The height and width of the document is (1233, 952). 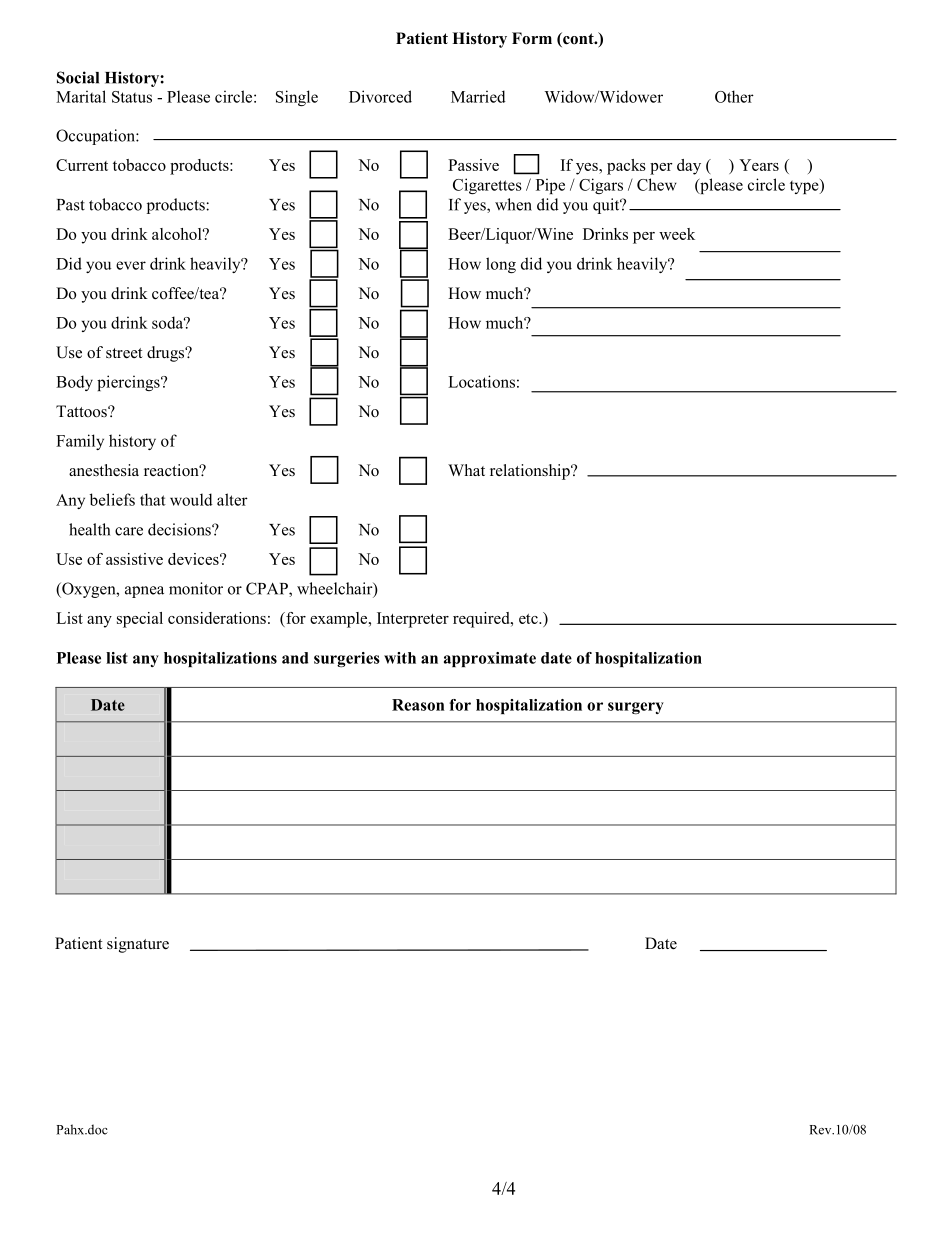 I want to click on Other, so click(x=734, y=96).
